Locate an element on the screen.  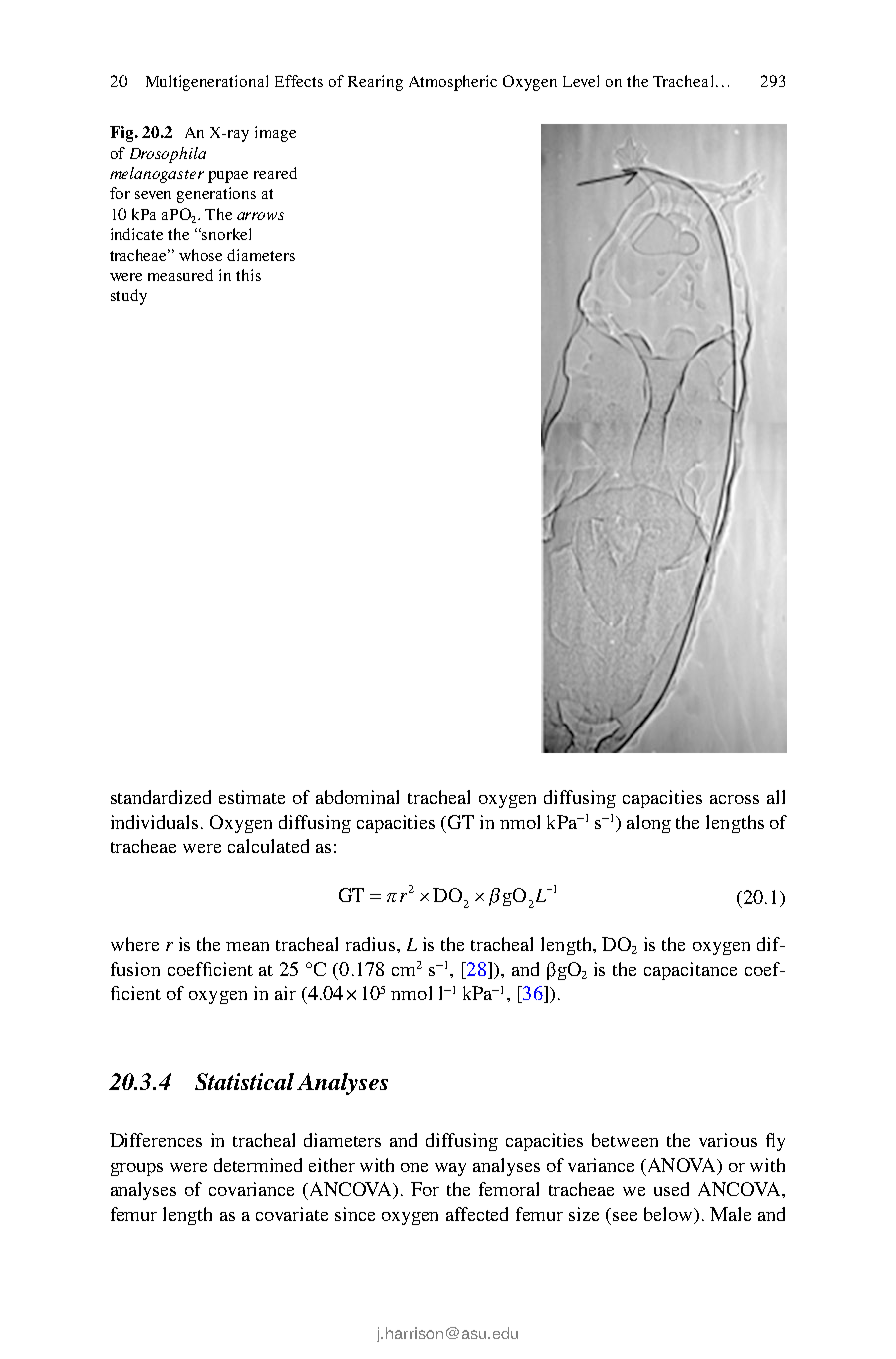
Multigenerational is located at coordinates (207, 83).
